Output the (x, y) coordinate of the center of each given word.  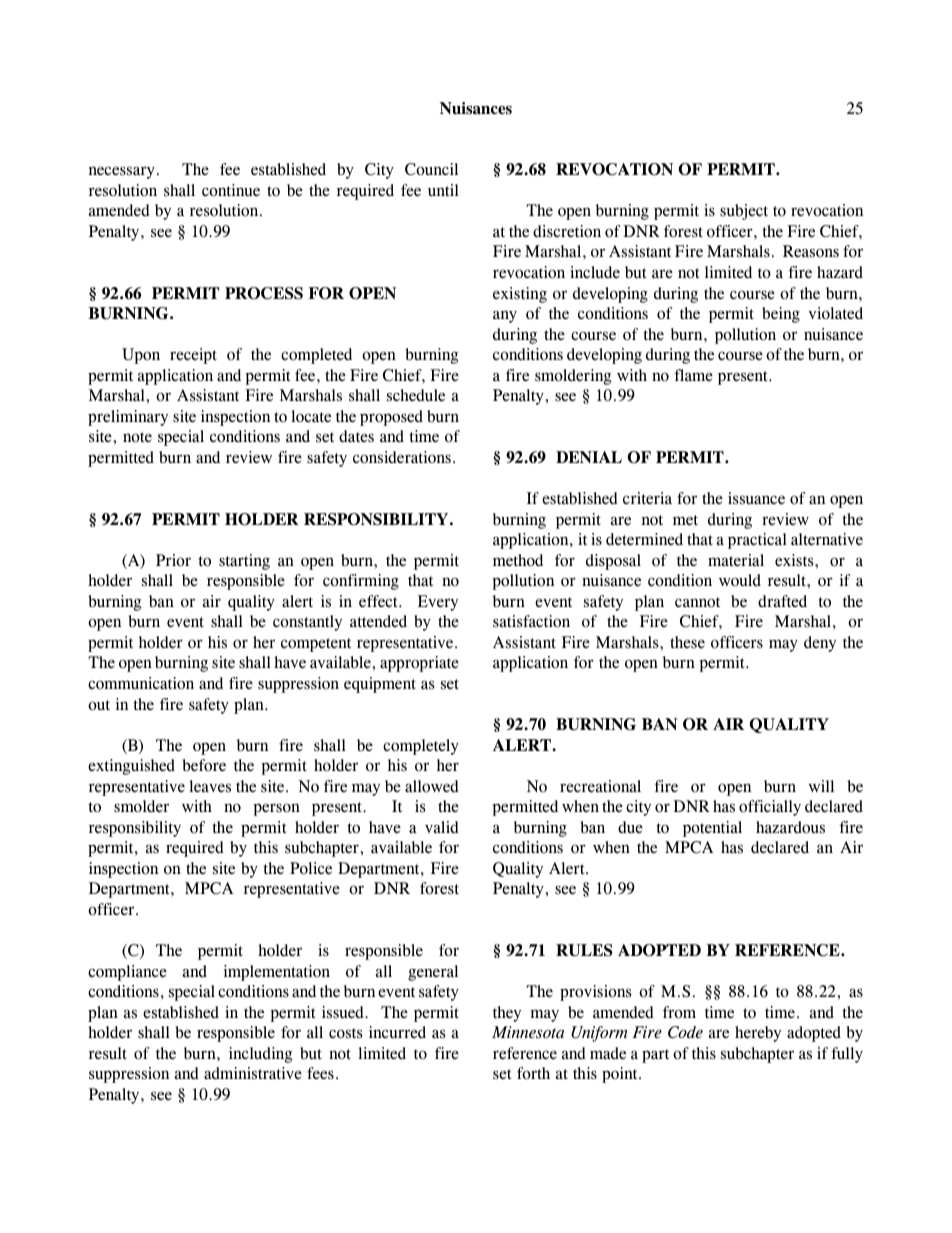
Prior (173, 560)
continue (231, 190)
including (260, 1055)
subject (744, 212)
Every (438, 603)
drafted (782, 601)
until (443, 190)
